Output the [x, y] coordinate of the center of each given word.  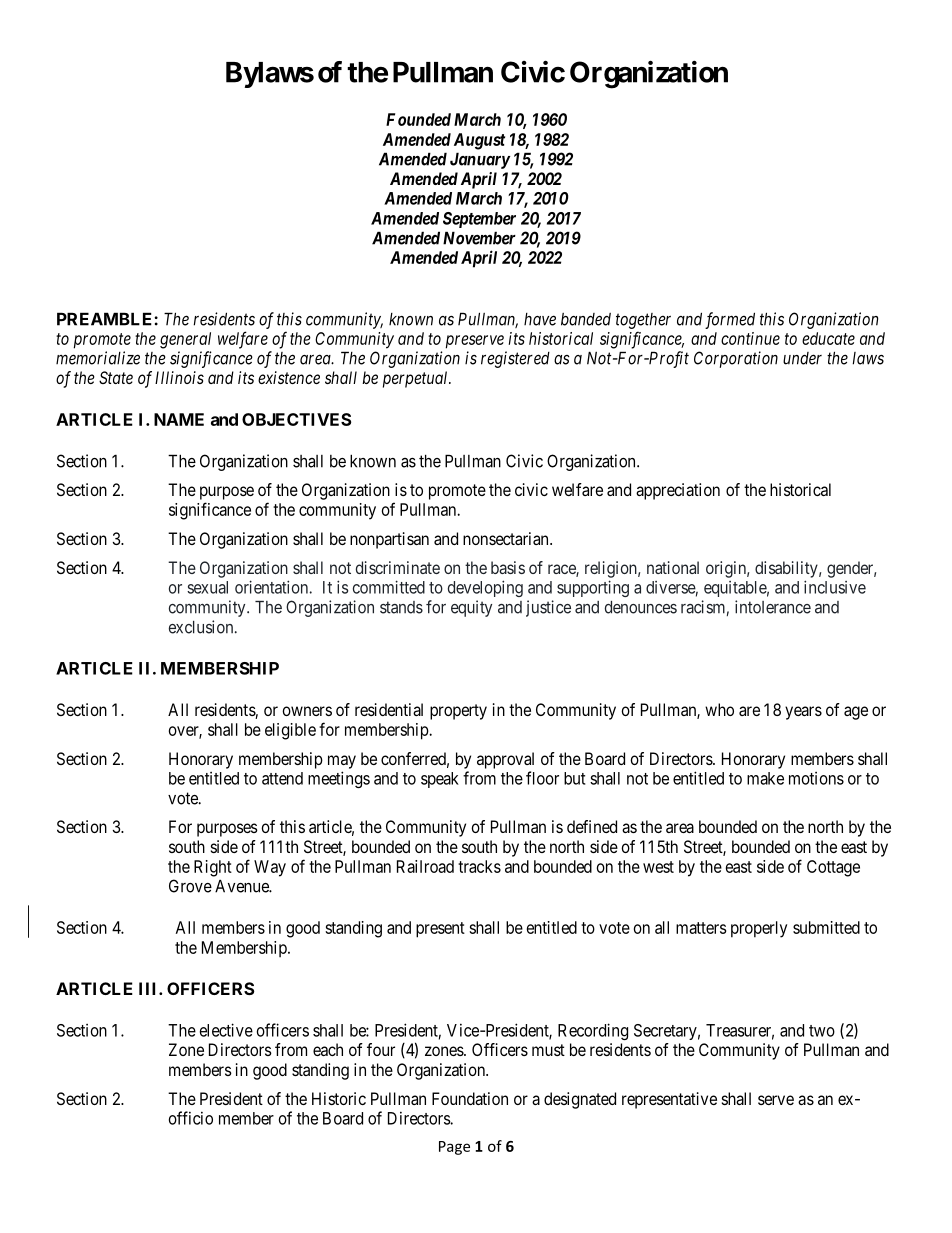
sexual [207, 587]
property [458, 712]
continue [750, 338]
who [719, 709]
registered [515, 359]
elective [226, 1030]
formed [730, 320]
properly [759, 929]
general [185, 340]
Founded [418, 119]
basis [508, 567]
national [673, 567]
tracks [479, 866]
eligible [290, 731]
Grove [190, 886]
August [479, 141]
